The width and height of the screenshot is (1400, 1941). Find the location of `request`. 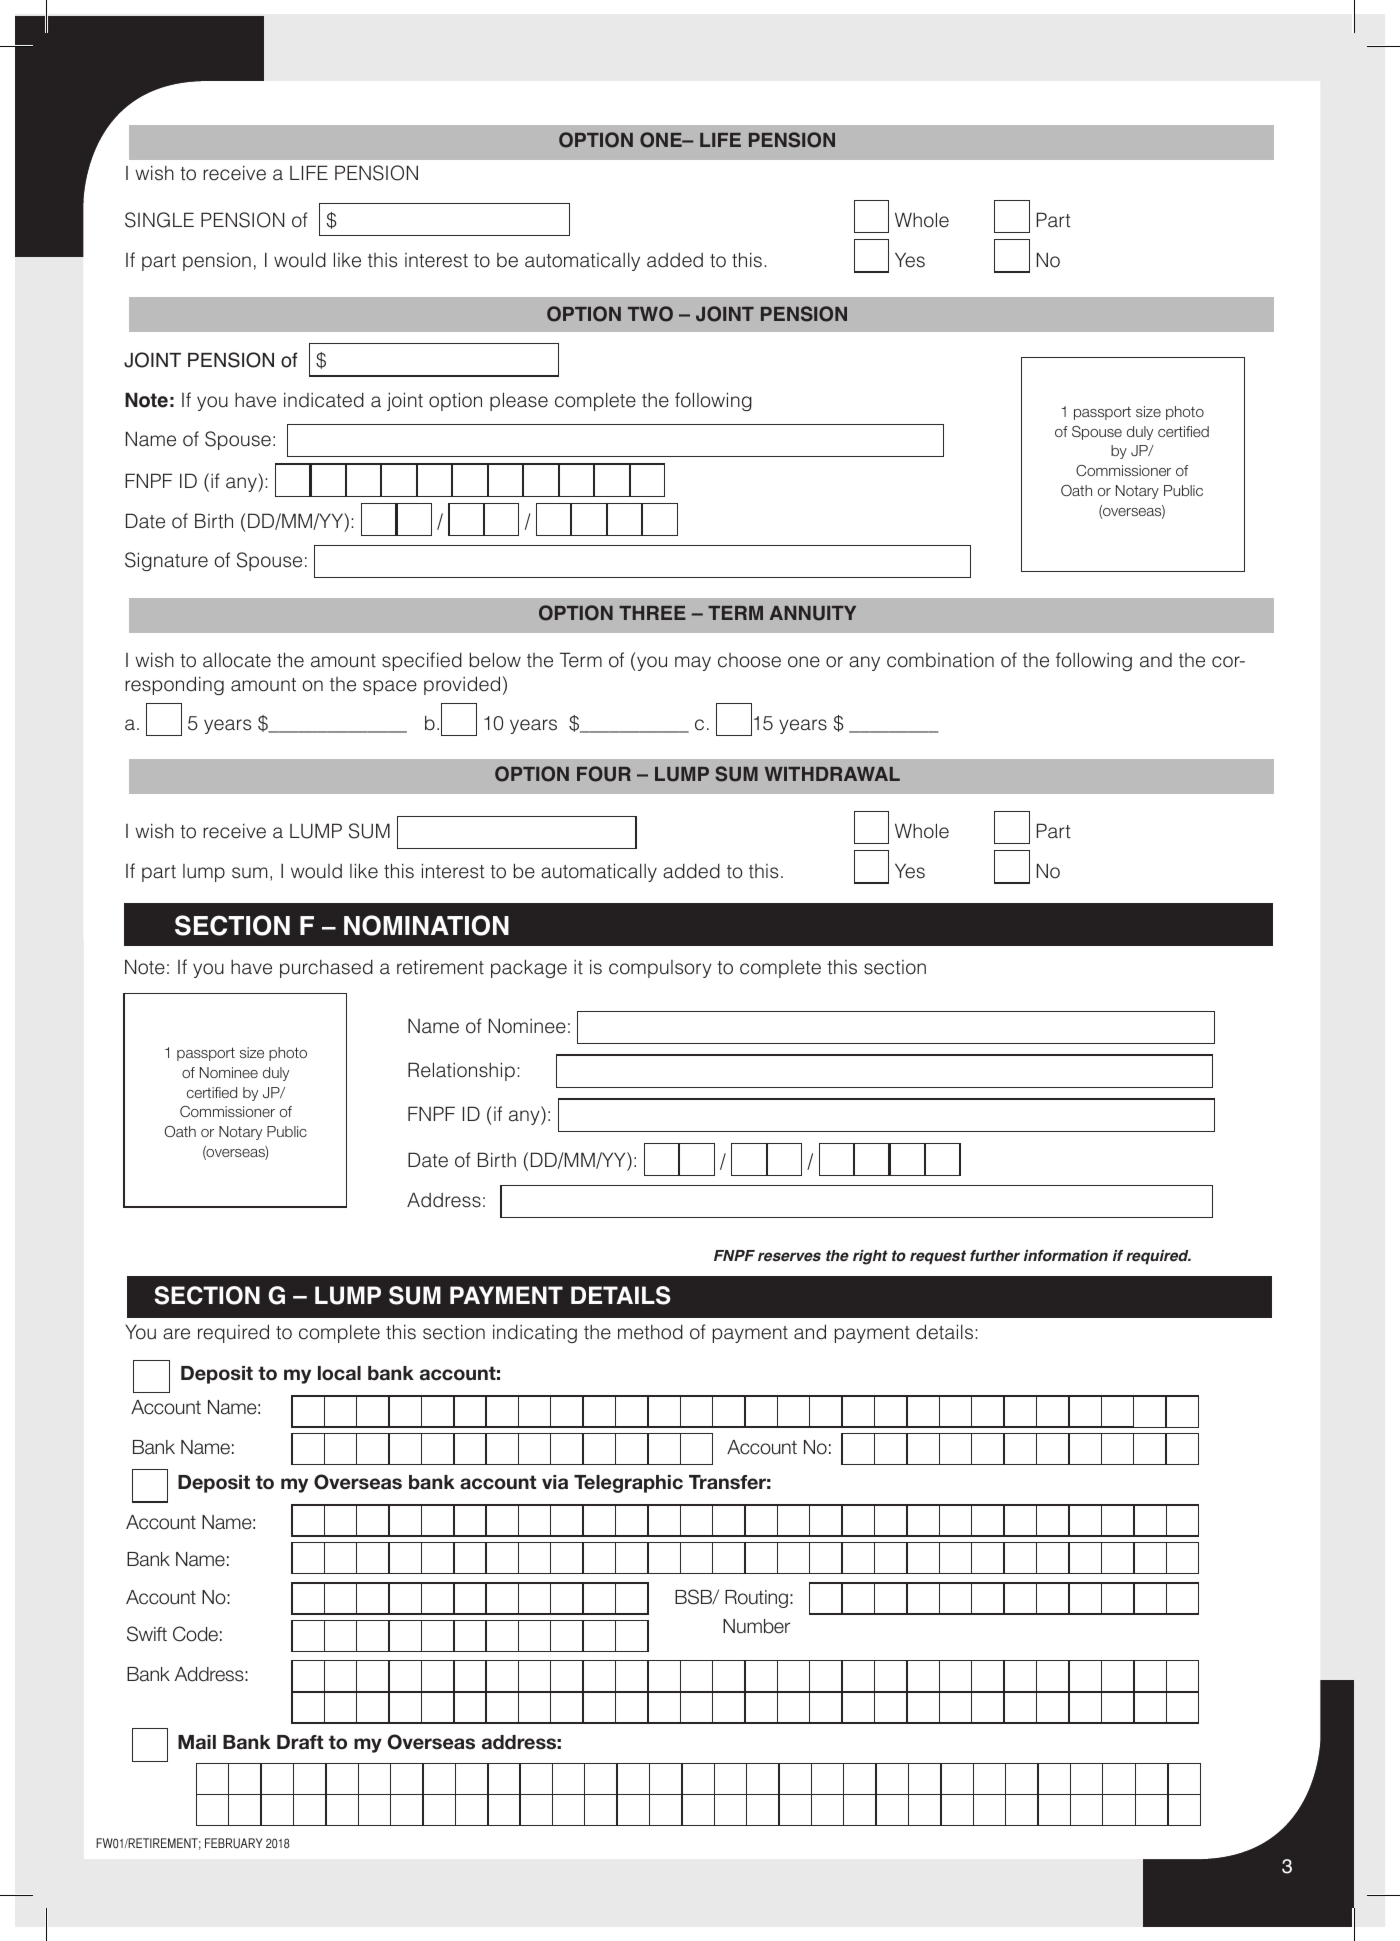

request is located at coordinates (938, 1257).
